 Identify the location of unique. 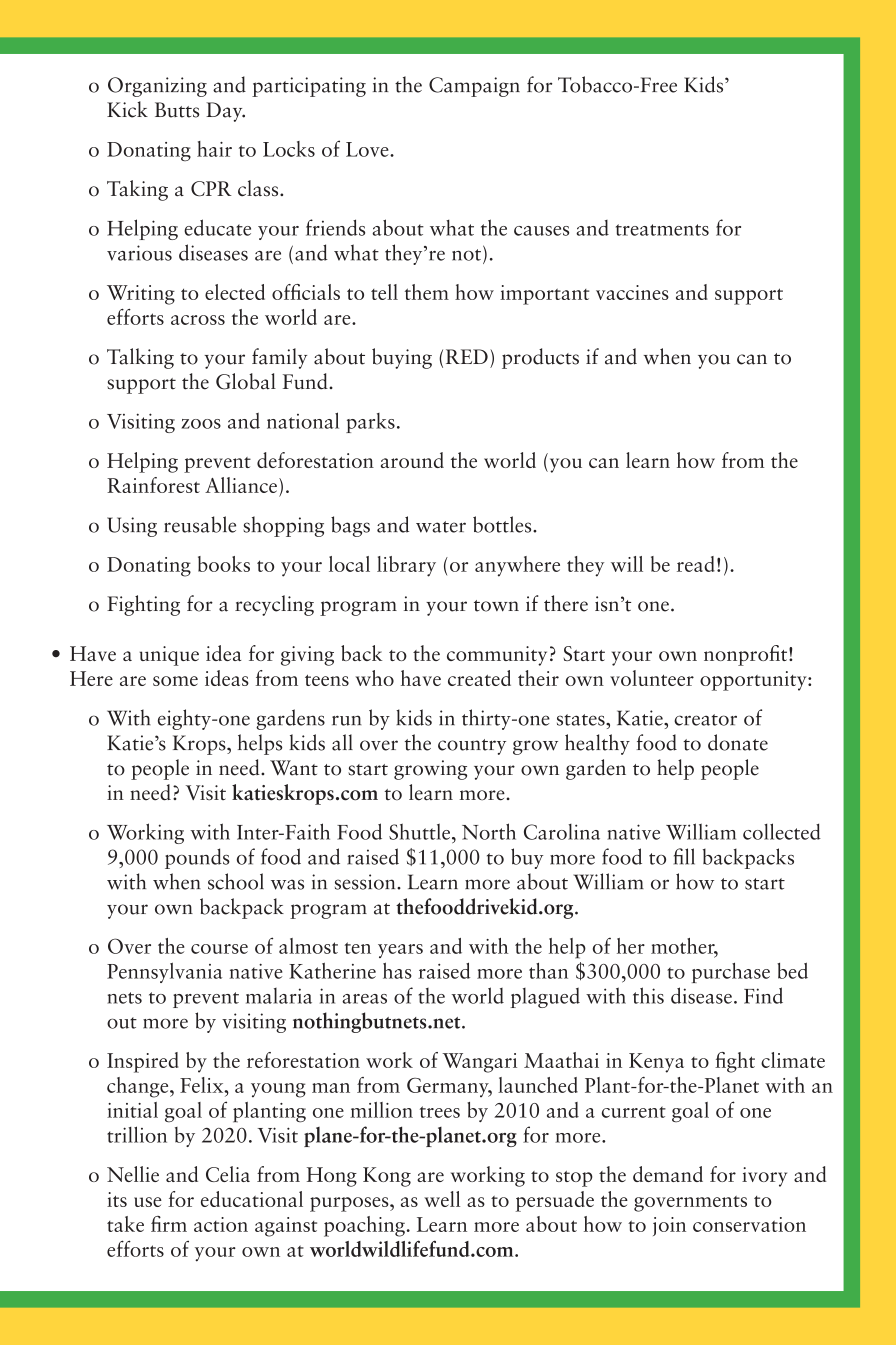
(169, 656).
